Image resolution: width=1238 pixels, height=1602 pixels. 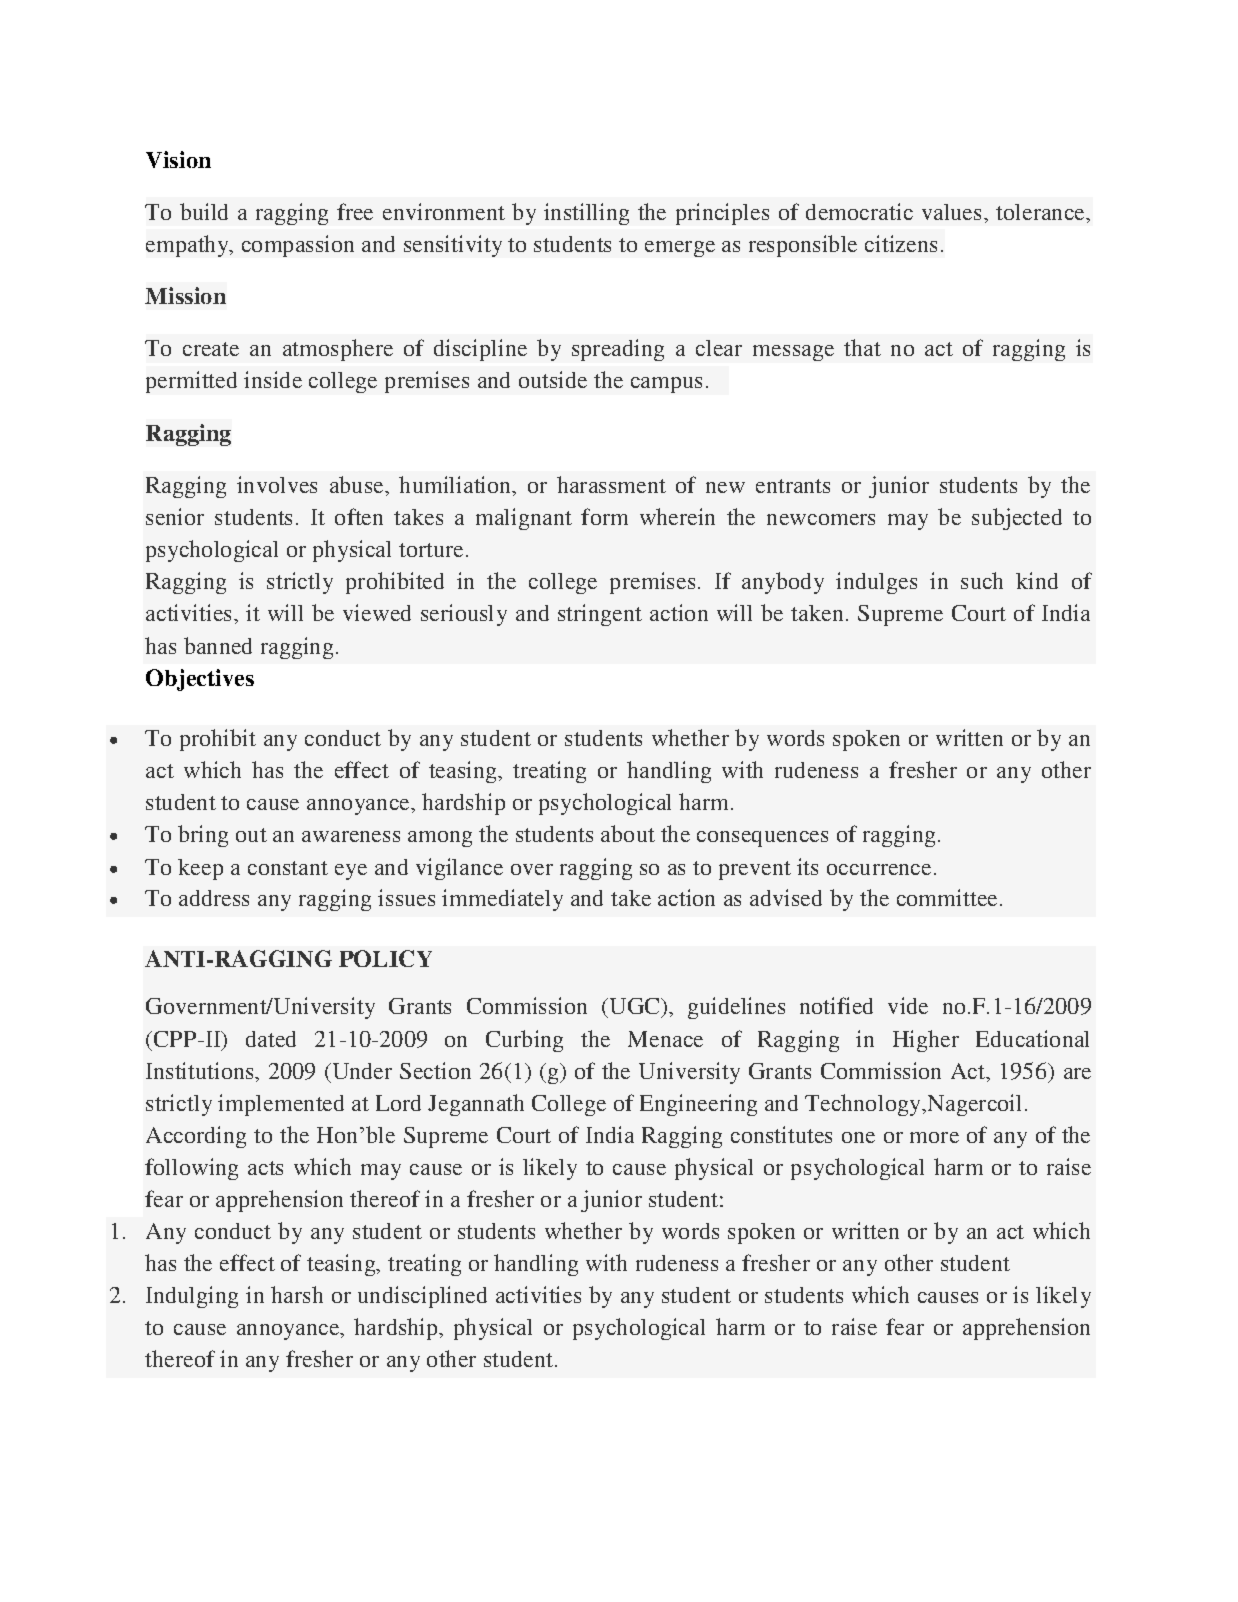 What do you see at coordinates (953, 212) in the document?
I see `values` at bounding box center [953, 212].
